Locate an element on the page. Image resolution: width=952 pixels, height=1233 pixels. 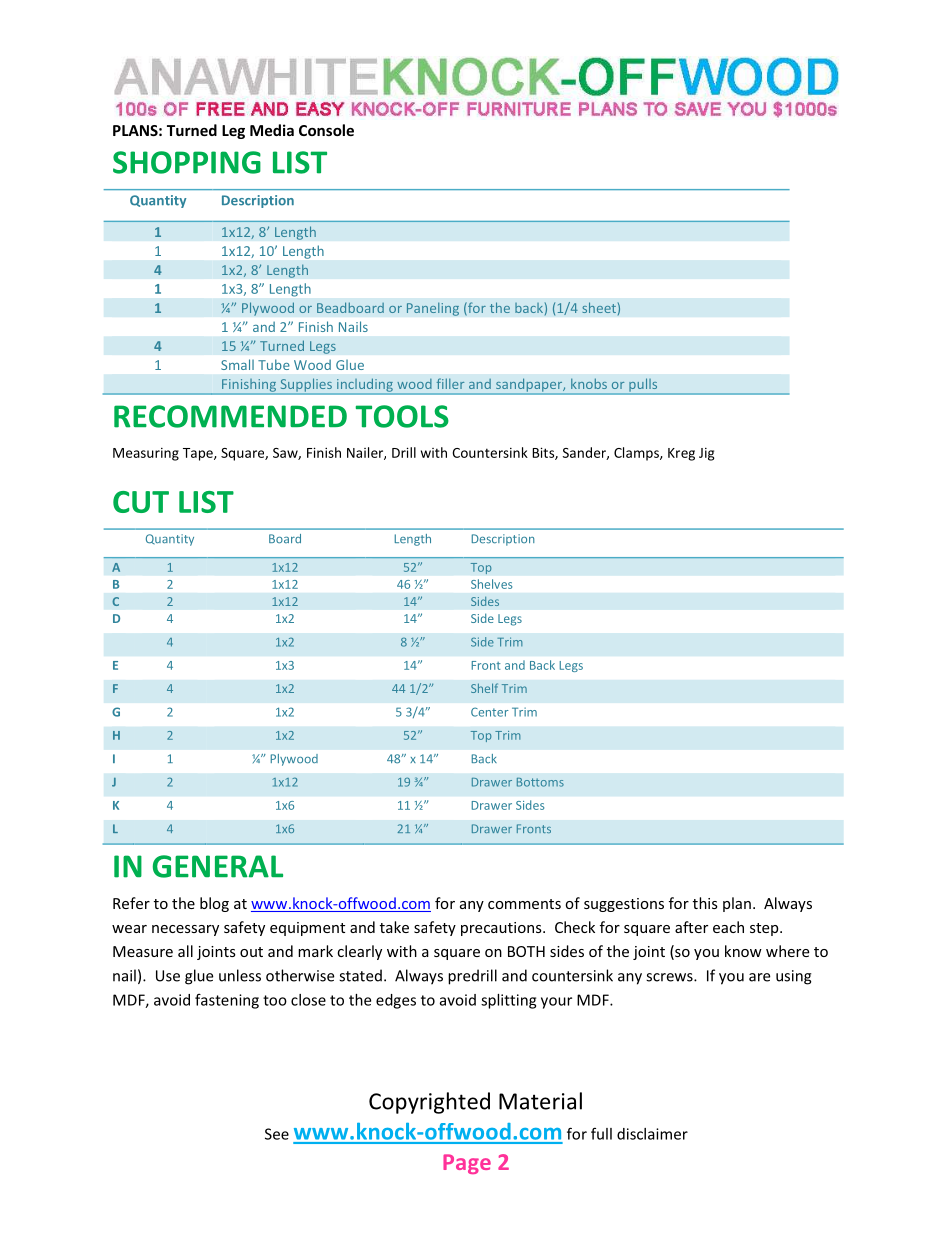
pulls is located at coordinates (643, 386).
